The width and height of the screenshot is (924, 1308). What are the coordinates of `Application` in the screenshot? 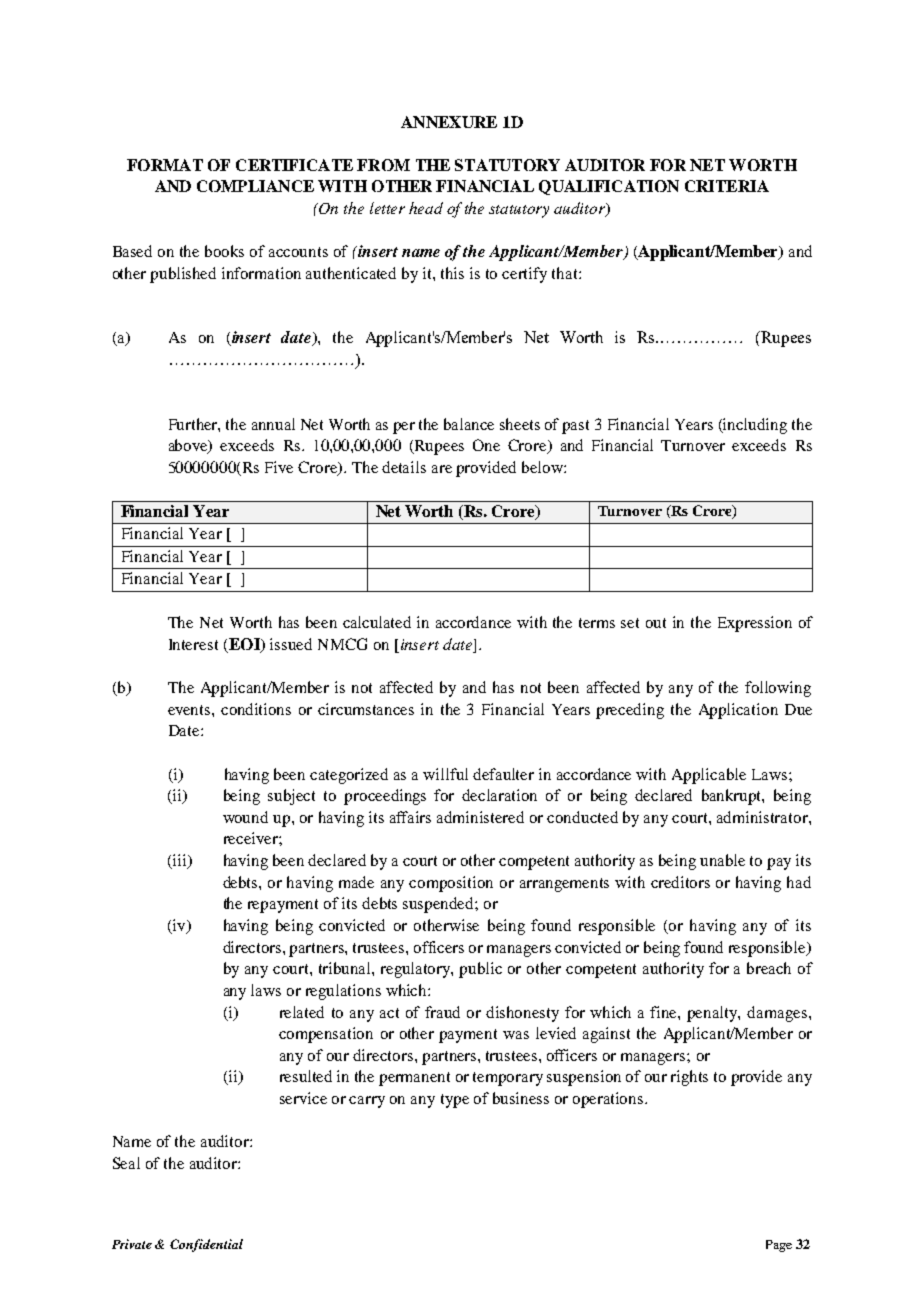 It's located at (738, 711).
